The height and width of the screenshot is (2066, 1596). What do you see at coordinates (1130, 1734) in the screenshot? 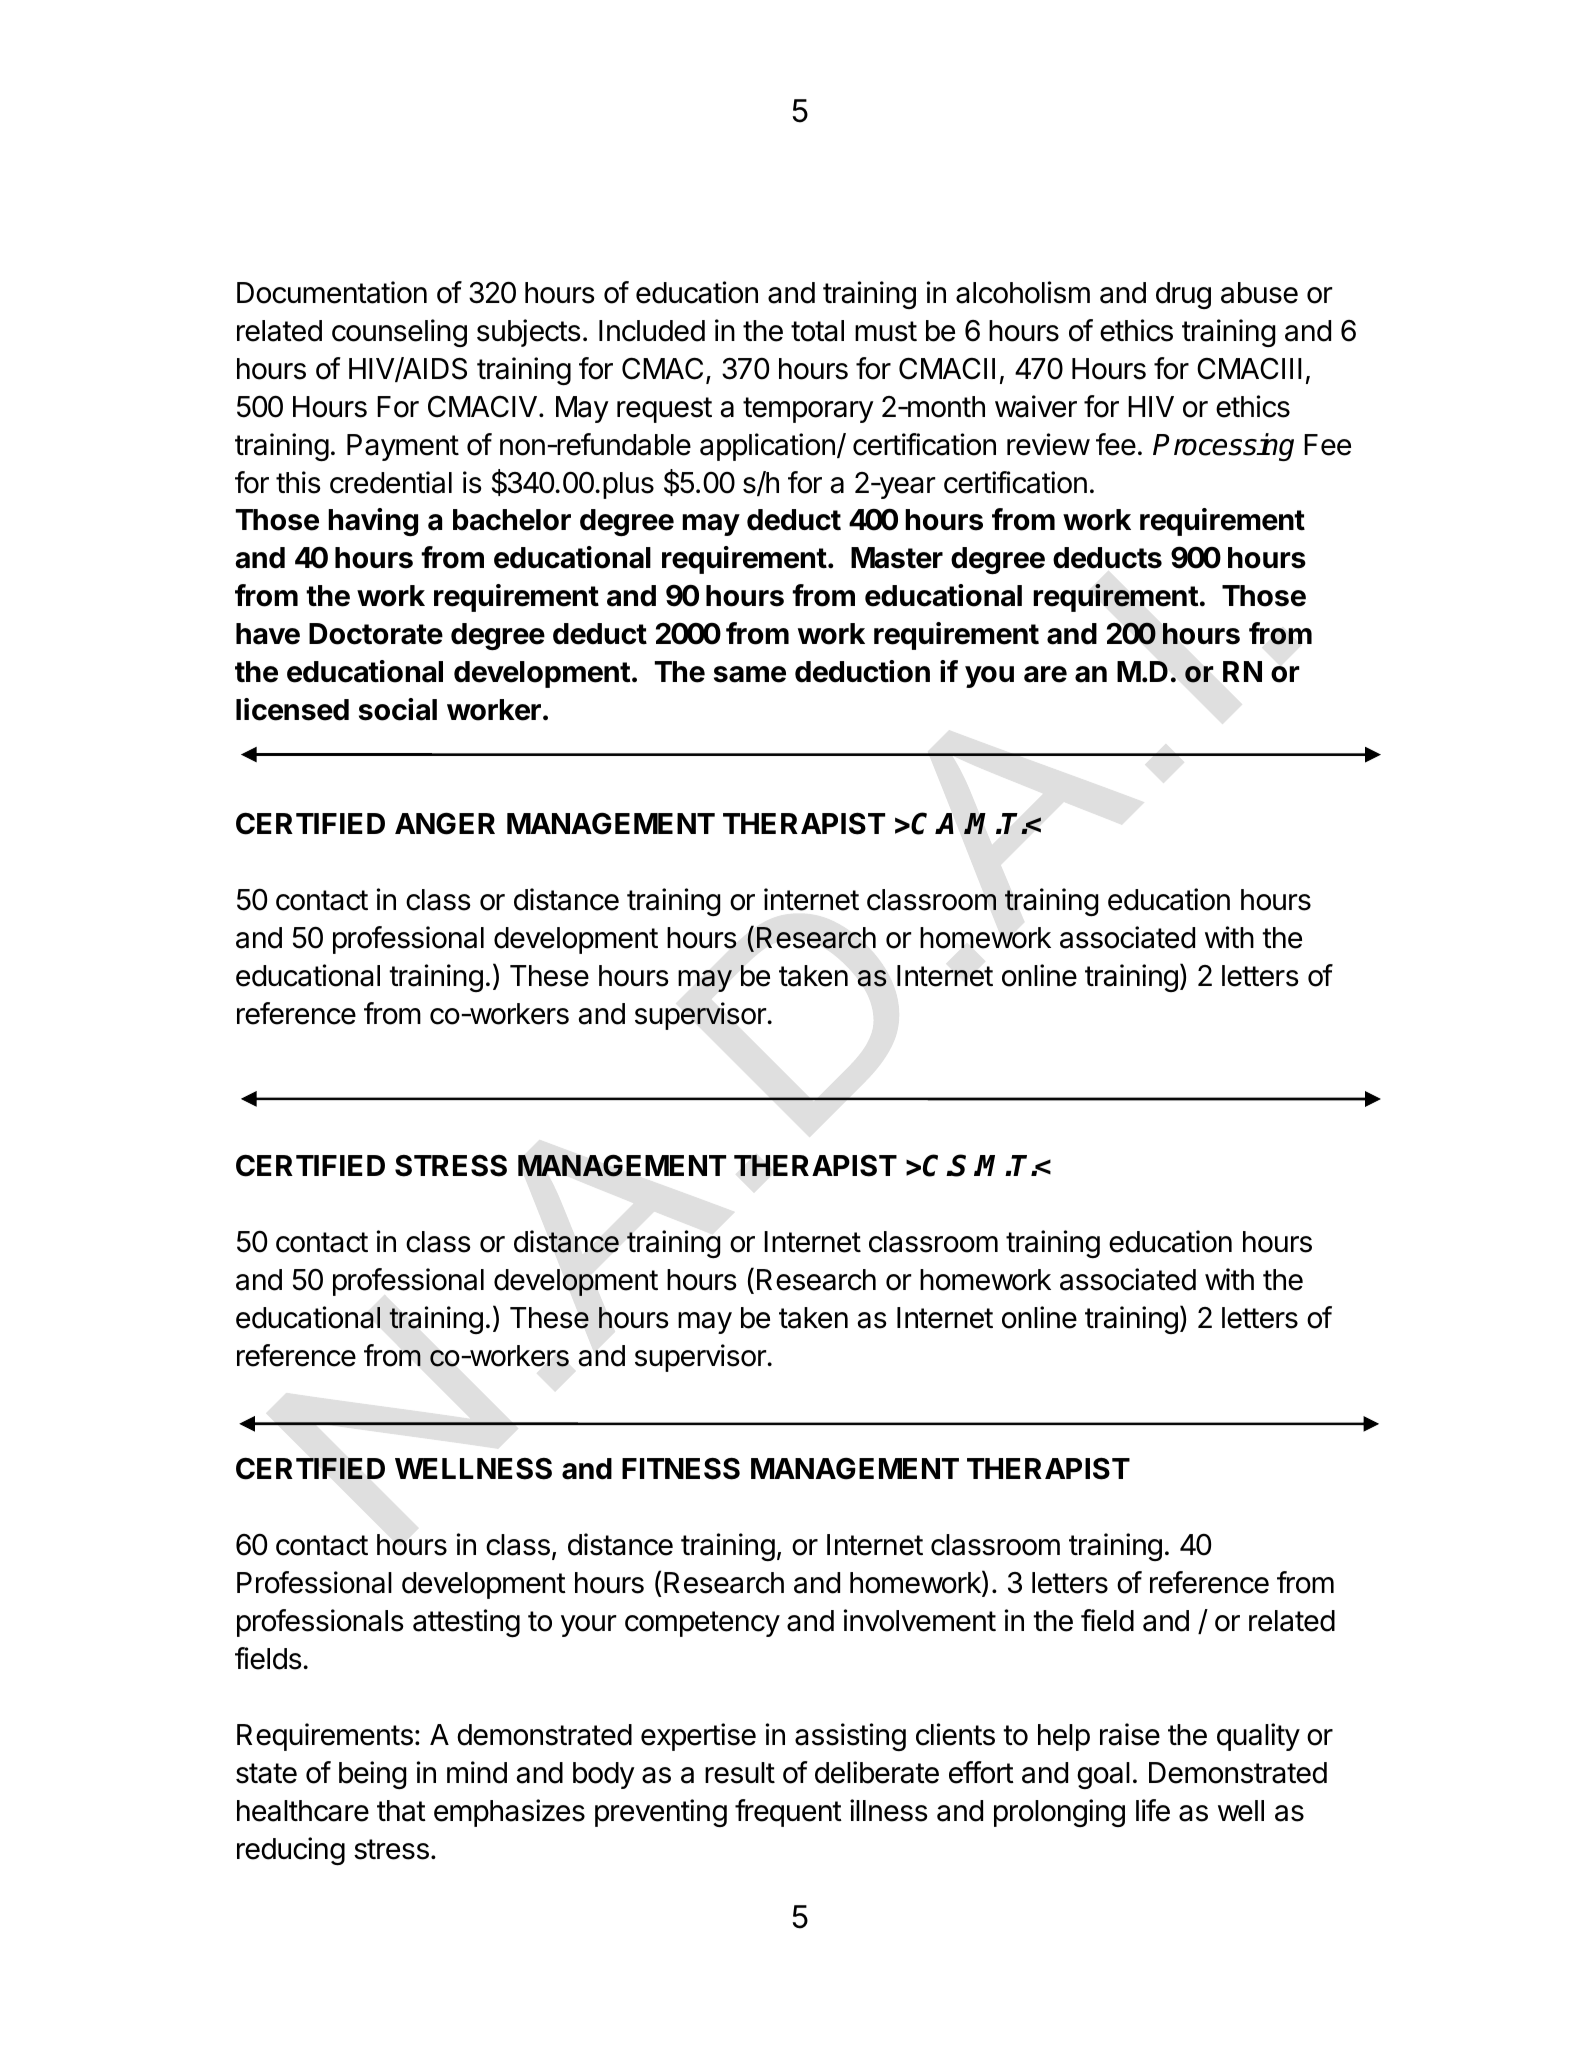
I see `raise` at bounding box center [1130, 1734].
